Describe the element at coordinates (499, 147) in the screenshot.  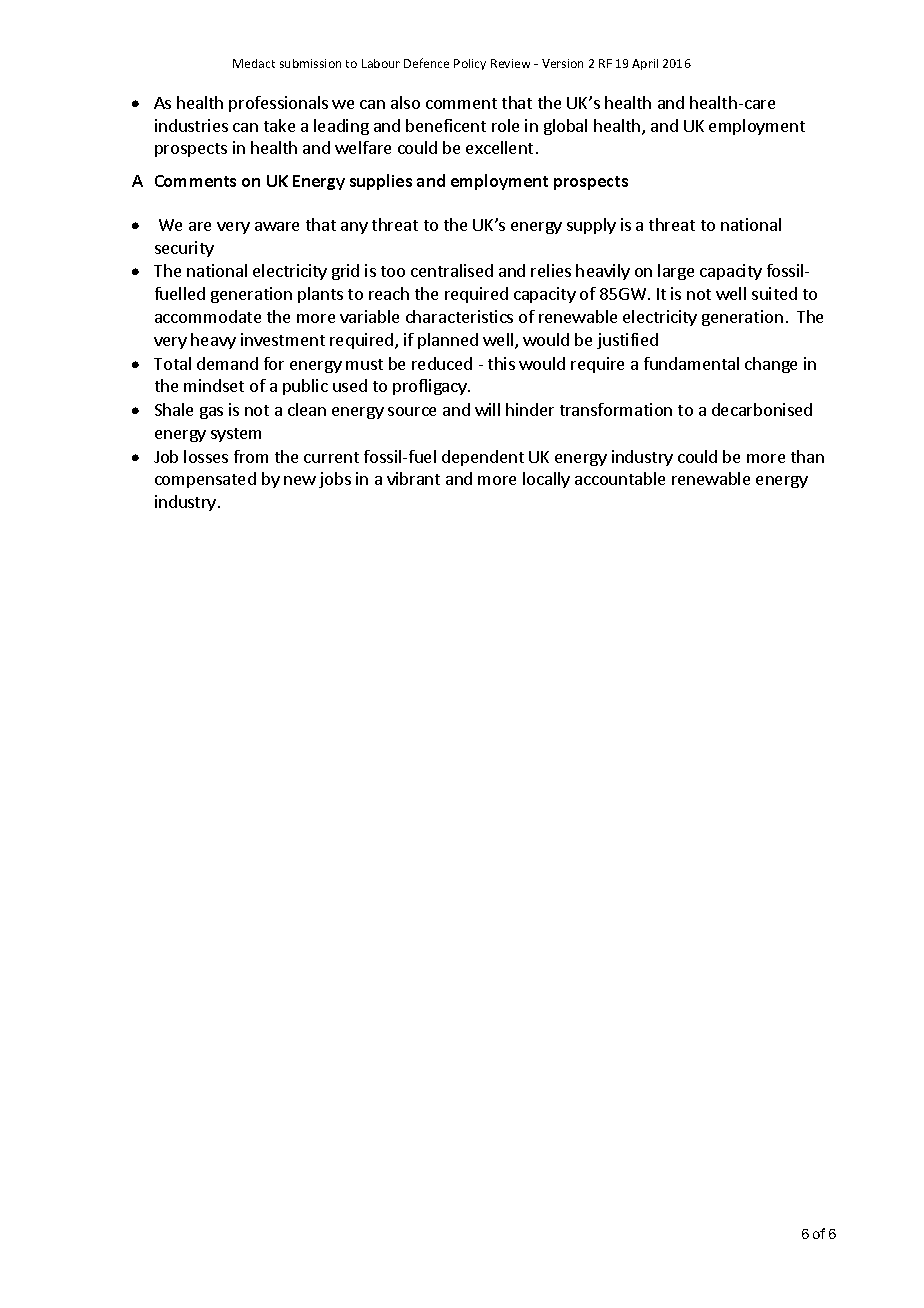
I see `excellent` at that location.
